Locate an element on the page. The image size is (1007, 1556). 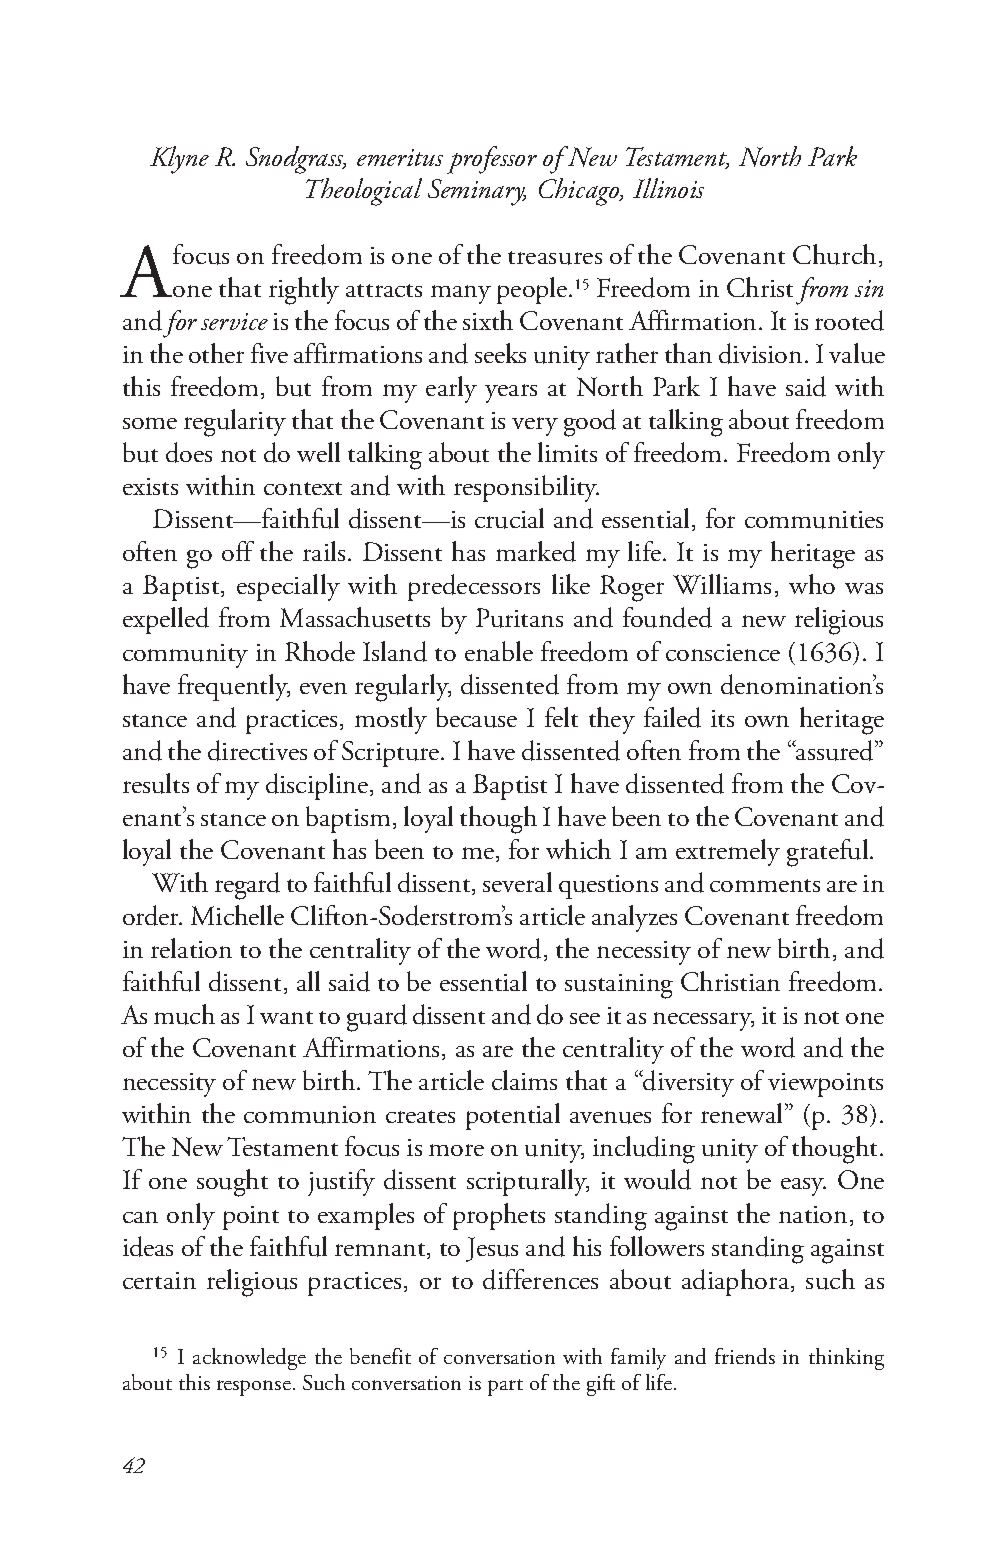
comments is located at coordinates (765, 885).
